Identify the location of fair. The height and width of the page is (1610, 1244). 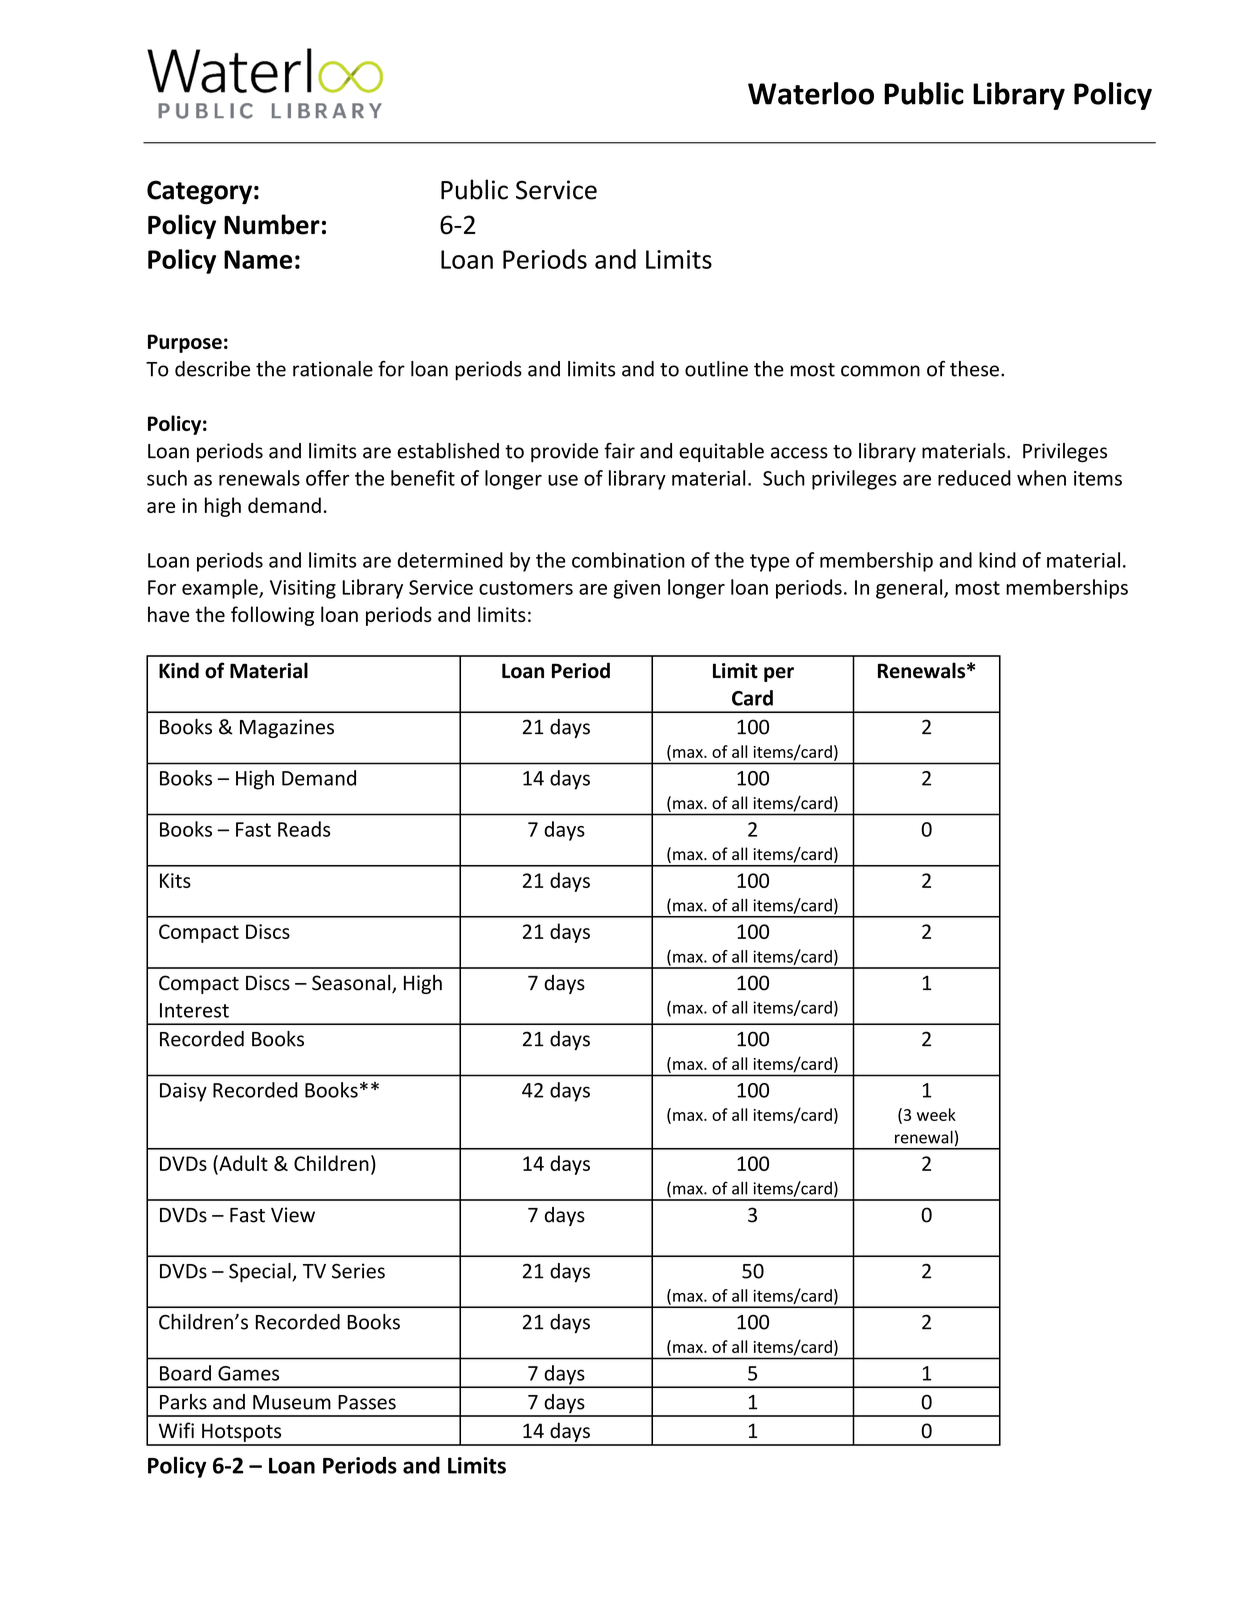
(619, 450).
